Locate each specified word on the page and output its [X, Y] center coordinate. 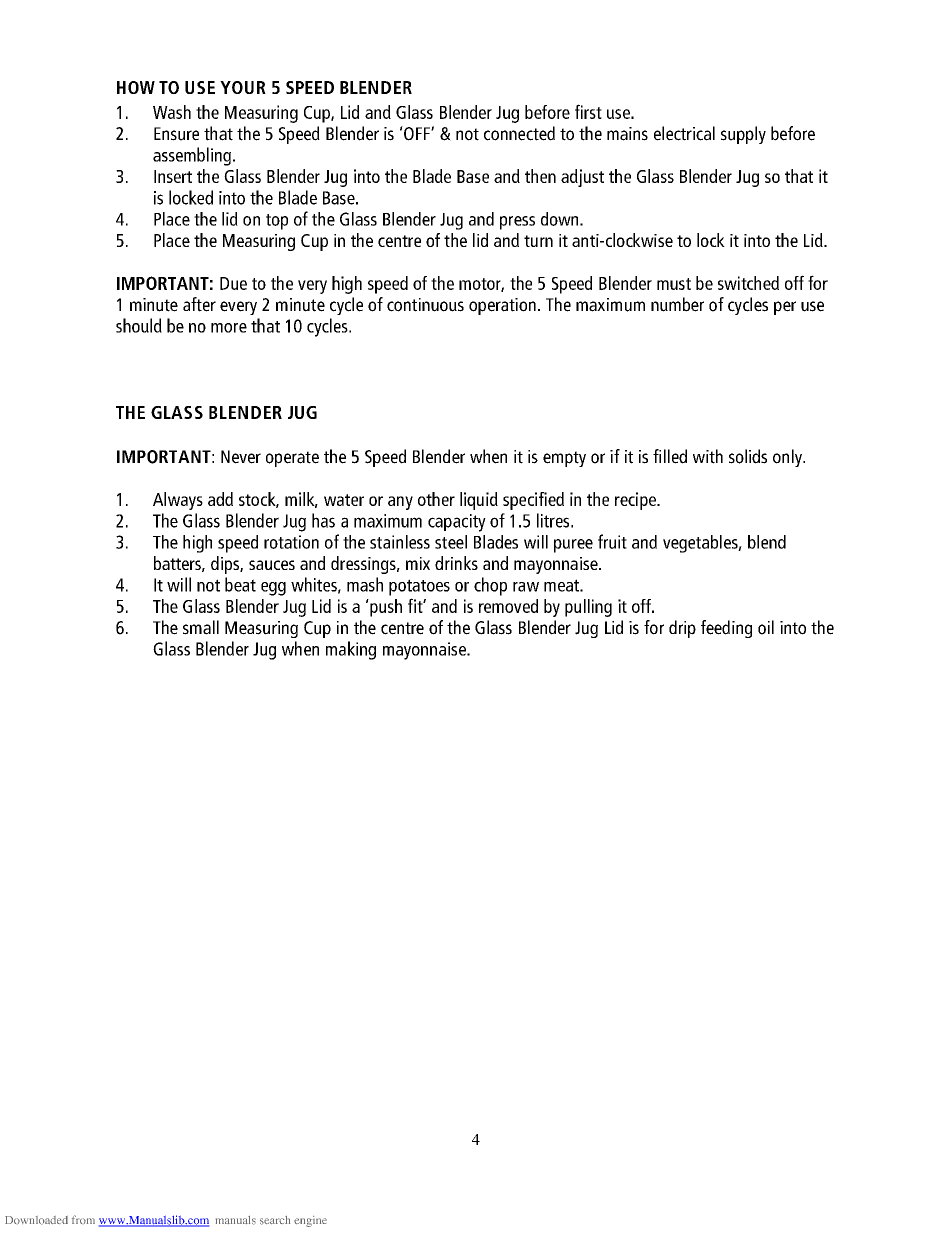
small [201, 627]
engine [310, 1221]
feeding [726, 629]
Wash [172, 112]
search [275, 1220]
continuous [425, 305]
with [708, 456]
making [351, 650]
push [385, 608]
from [83, 1219]
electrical [684, 133]
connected [519, 133]
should [139, 325]
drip [682, 629]
